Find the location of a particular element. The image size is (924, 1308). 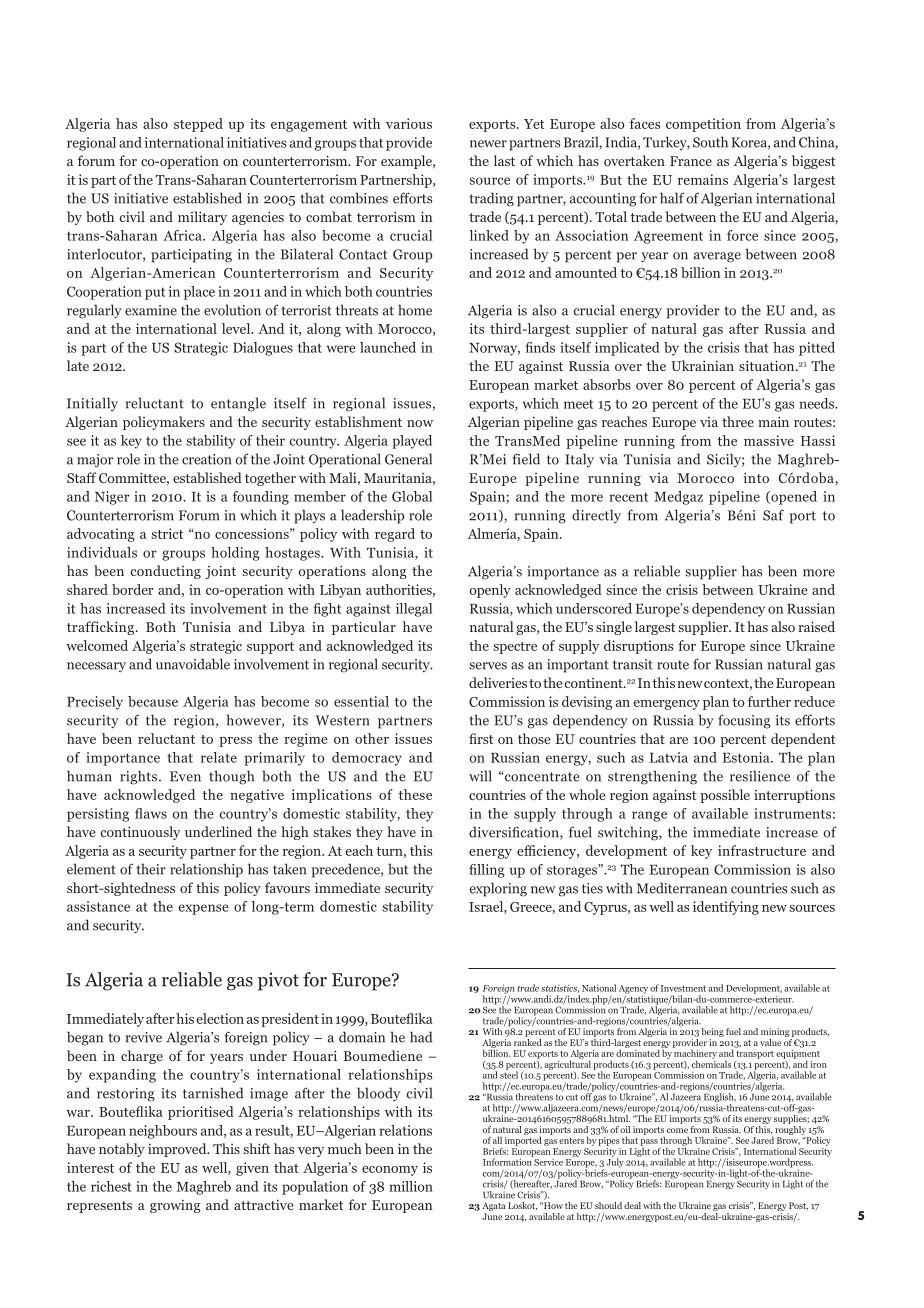

stepped is located at coordinates (198, 125).
